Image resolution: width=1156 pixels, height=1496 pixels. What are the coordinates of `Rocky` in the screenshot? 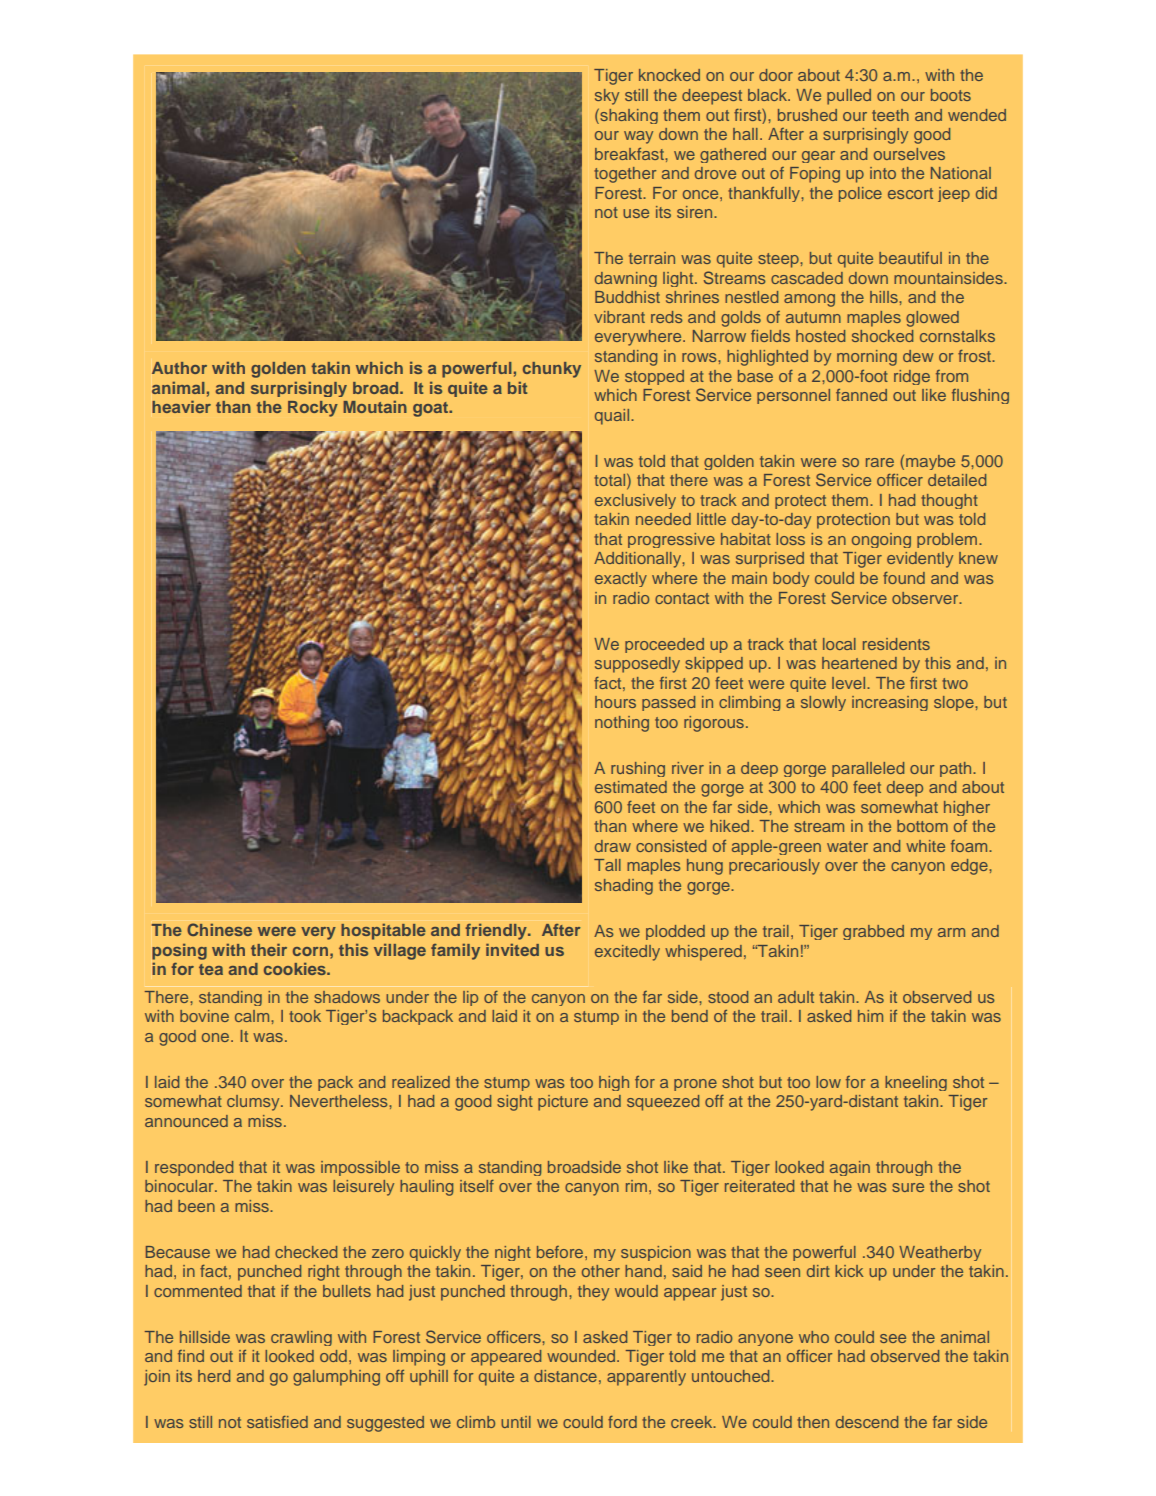 It's located at (313, 409).
